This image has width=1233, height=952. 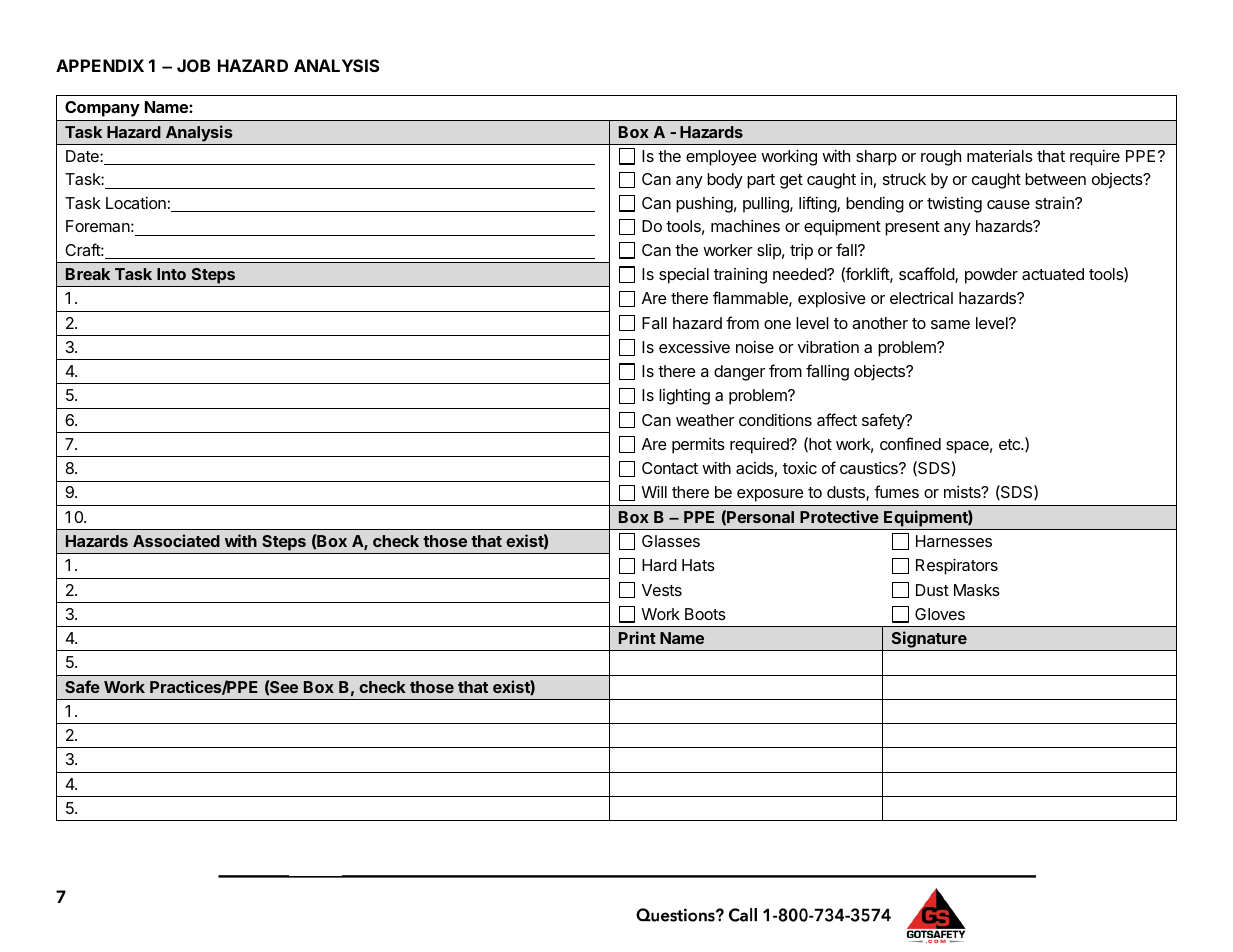 I want to click on confined, so click(x=910, y=443).
